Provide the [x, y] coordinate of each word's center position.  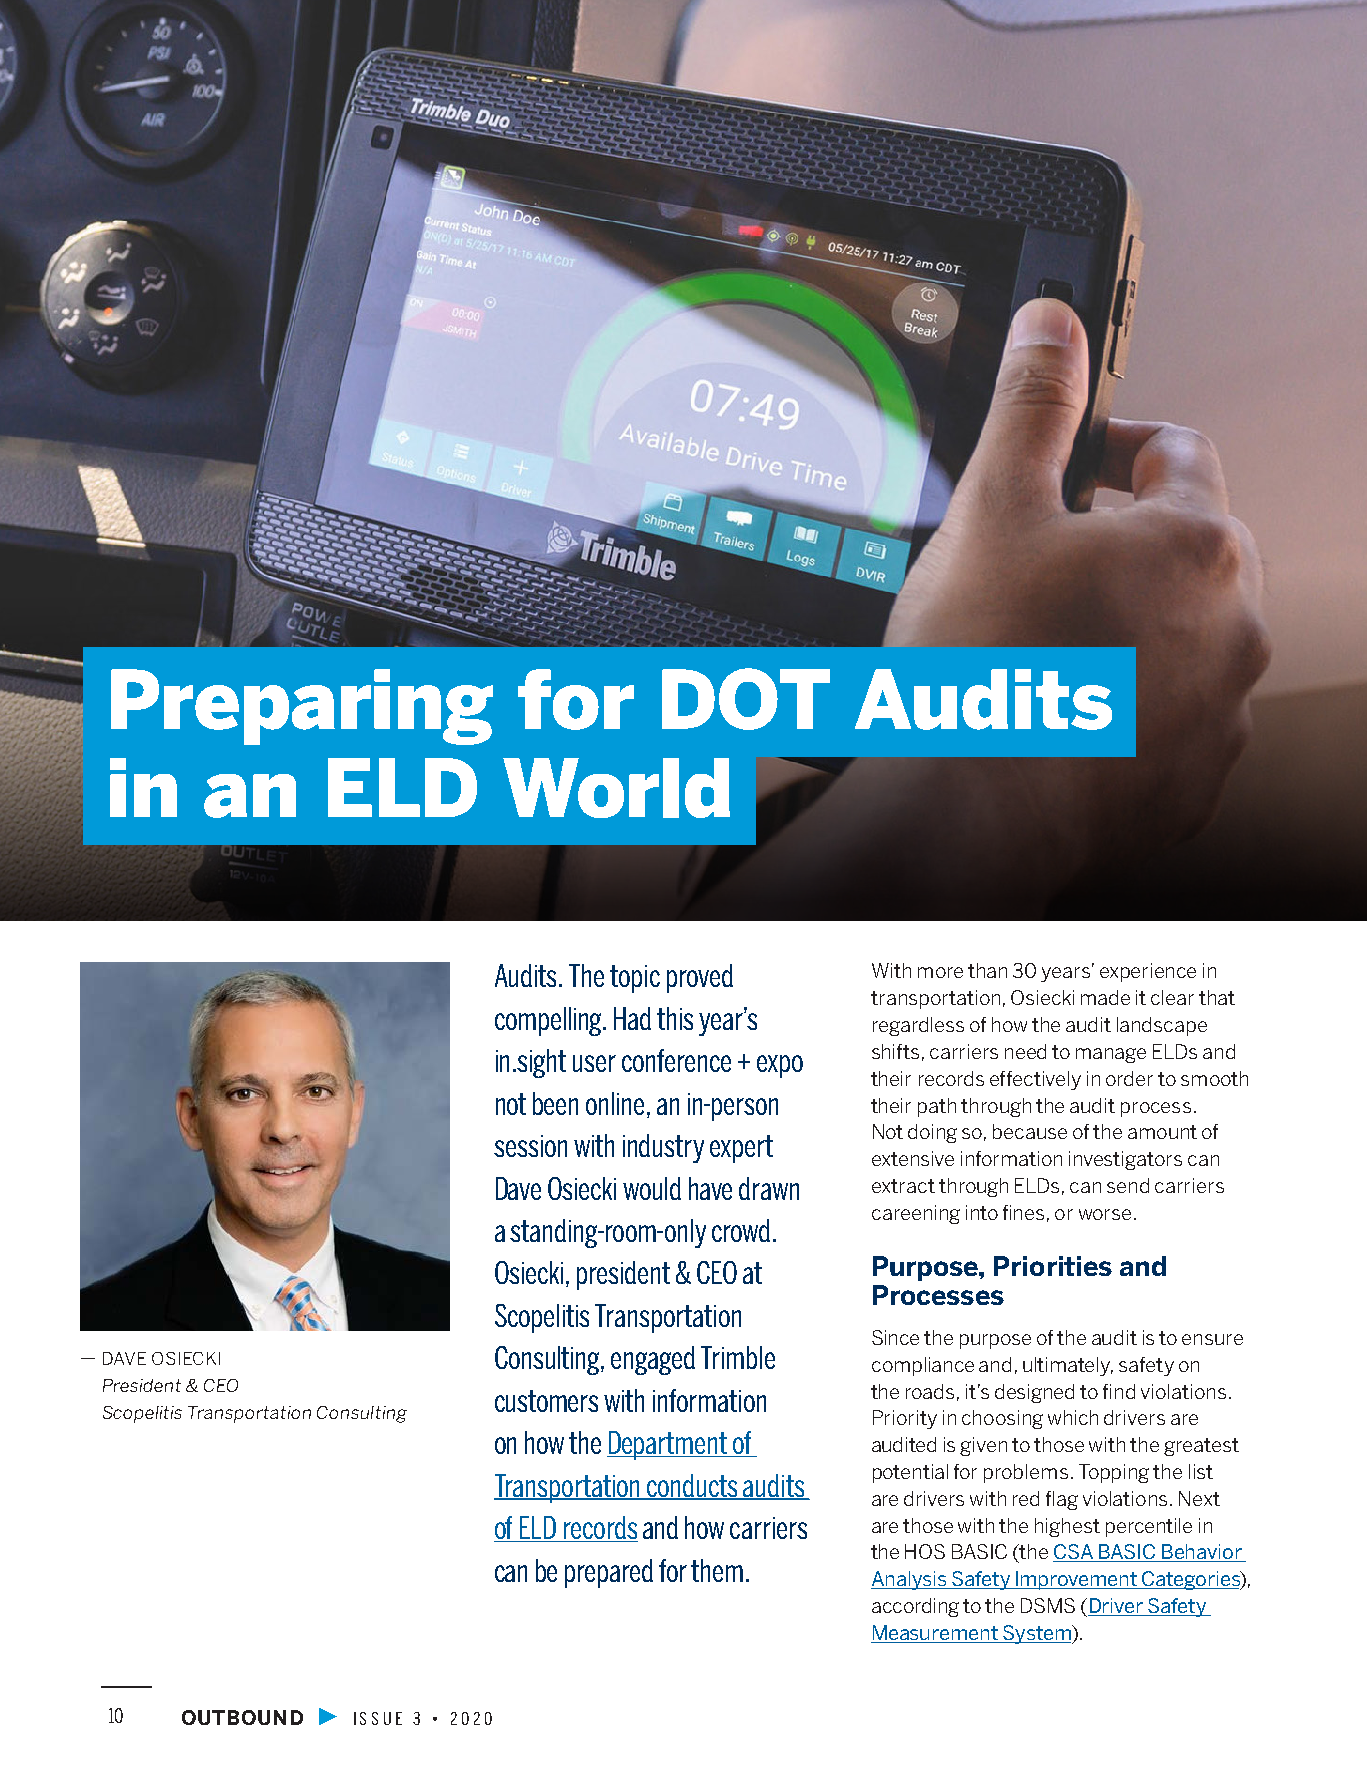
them [717, 1570]
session [530, 1146]
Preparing [302, 707]
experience [1148, 972]
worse [1105, 1214]
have [710, 1188]
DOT [746, 699]
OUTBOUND [242, 1717]
